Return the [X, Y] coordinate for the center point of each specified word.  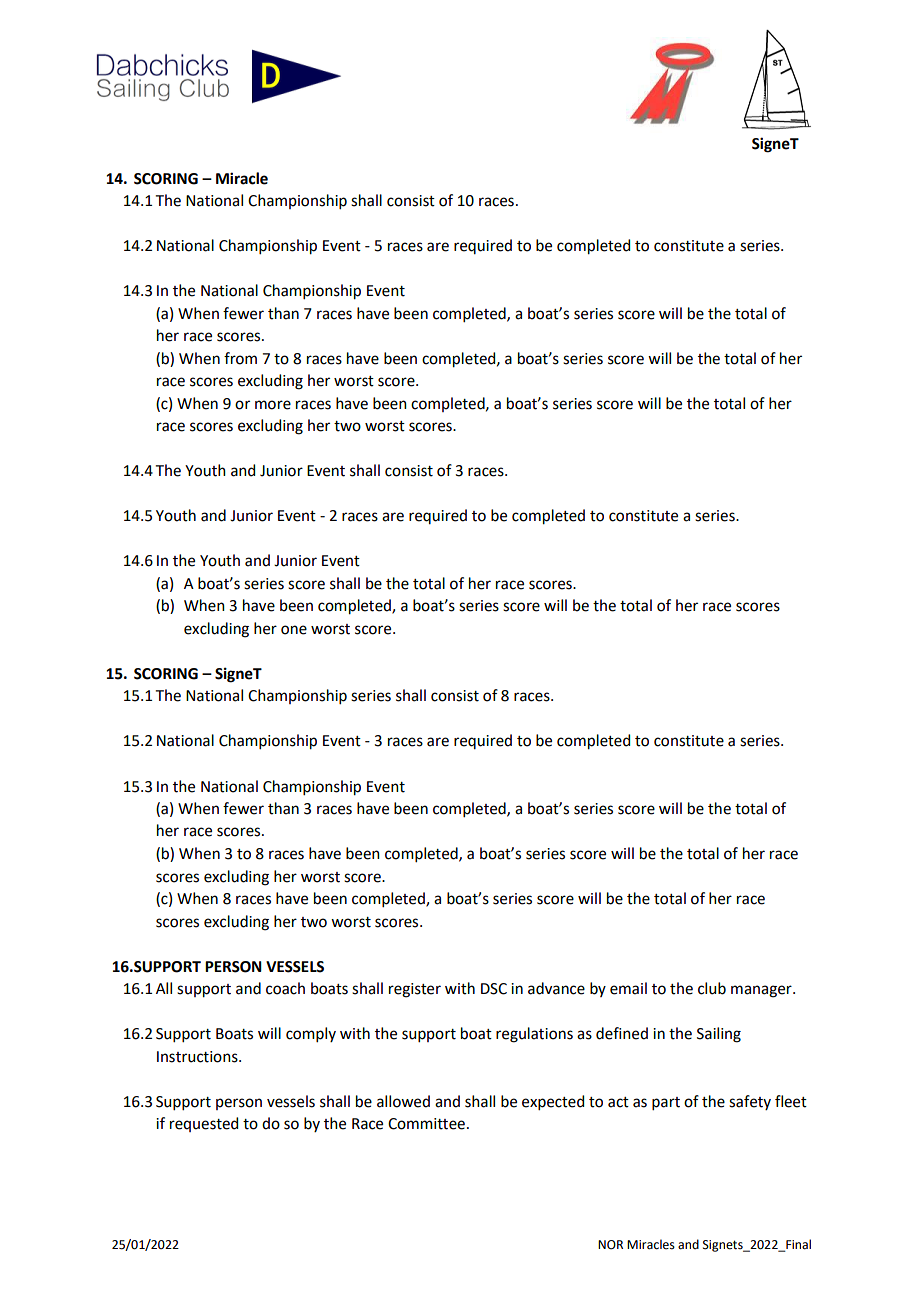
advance [556, 988]
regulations [534, 1035]
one [294, 630]
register [415, 990]
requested [204, 1124]
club [712, 988]
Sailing [719, 1035]
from [240, 358]
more [273, 405]
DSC [494, 989]
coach [285, 988]
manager [762, 991]
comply [311, 1034]
